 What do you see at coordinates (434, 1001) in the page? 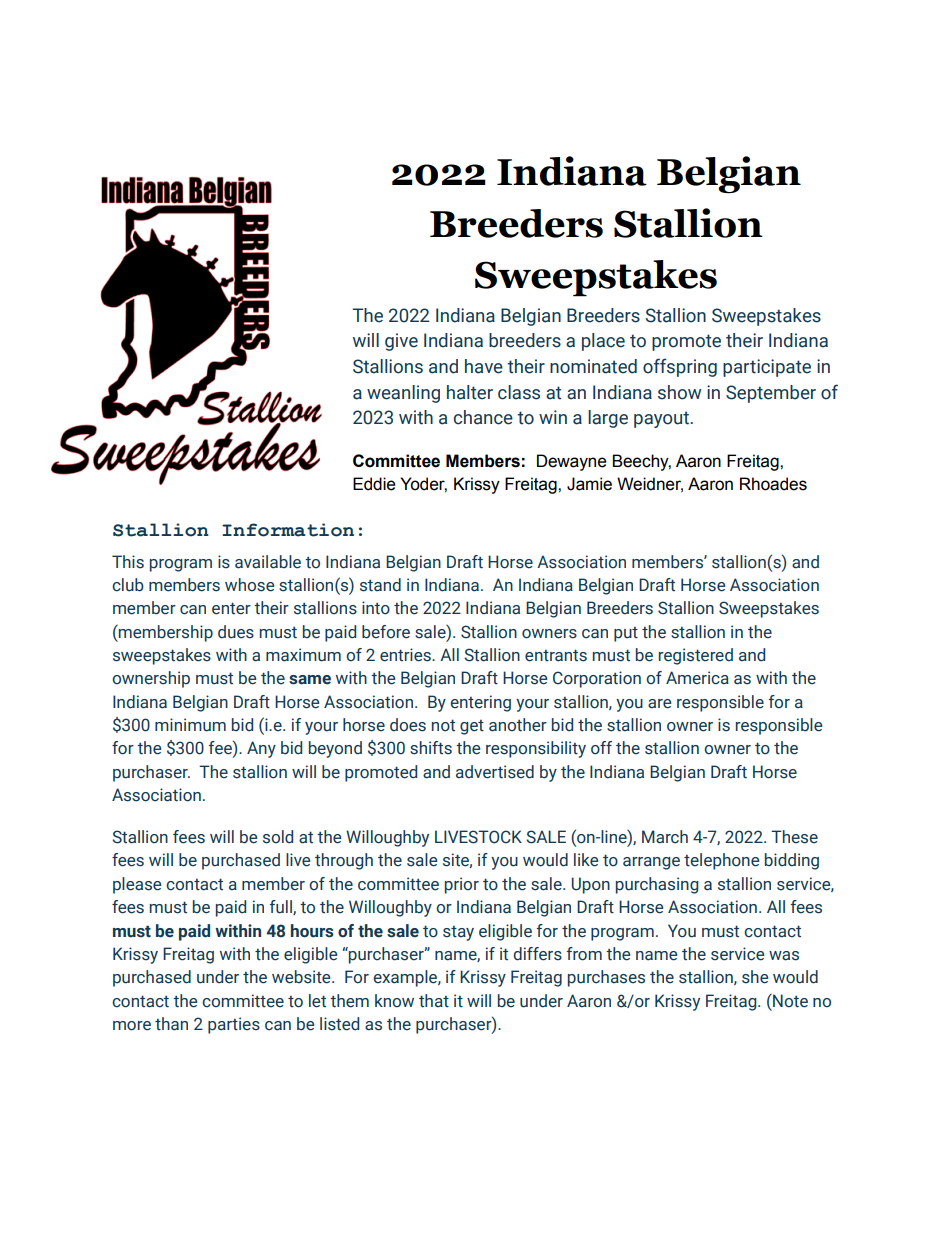
I see `that` at bounding box center [434, 1001].
